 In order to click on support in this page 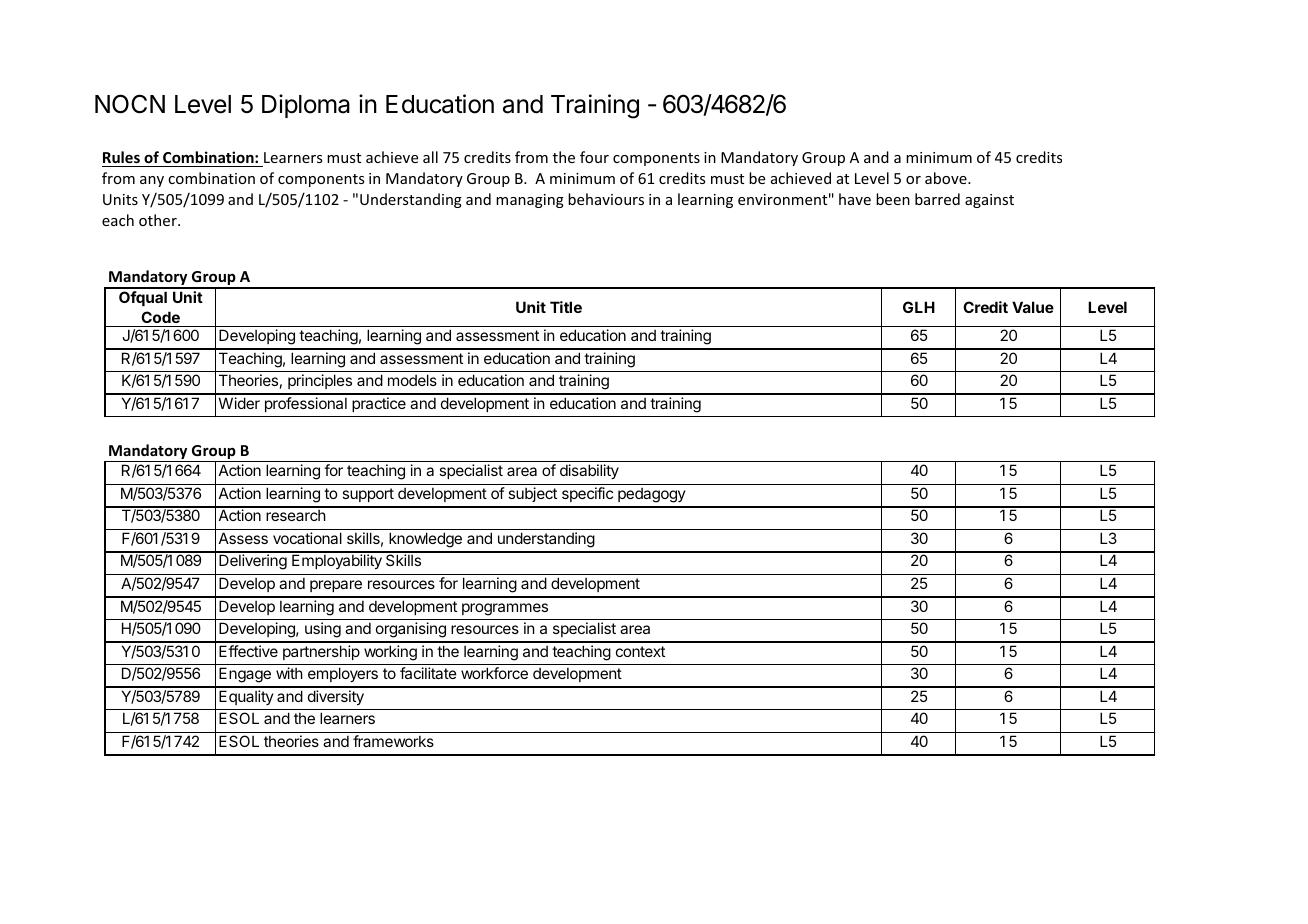, I will do `click(368, 495)`.
